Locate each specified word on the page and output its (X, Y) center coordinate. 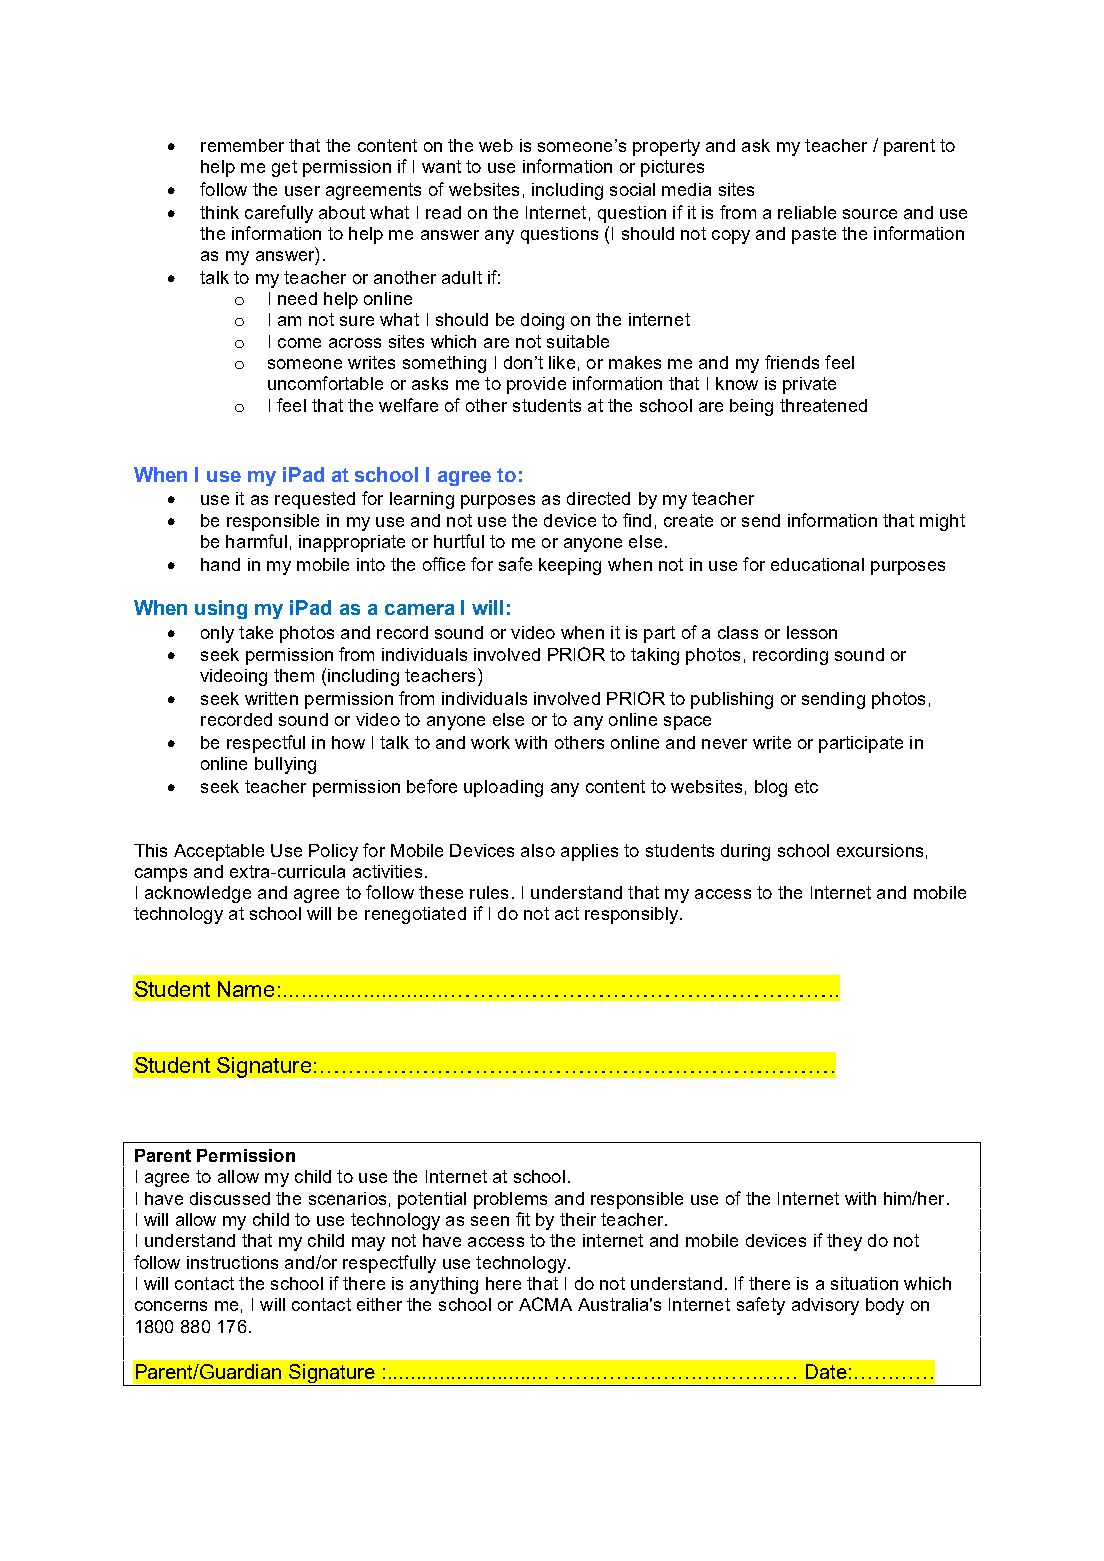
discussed (230, 1198)
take (256, 632)
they (844, 1242)
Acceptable (219, 852)
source (870, 214)
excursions (880, 850)
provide (536, 385)
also (538, 850)
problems (510, 1200)
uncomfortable (325, 383)
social (632, 189)
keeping (570, 566)
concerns (171, 1306)
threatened (823, 405)
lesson (812, 632)
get (284, 168)
